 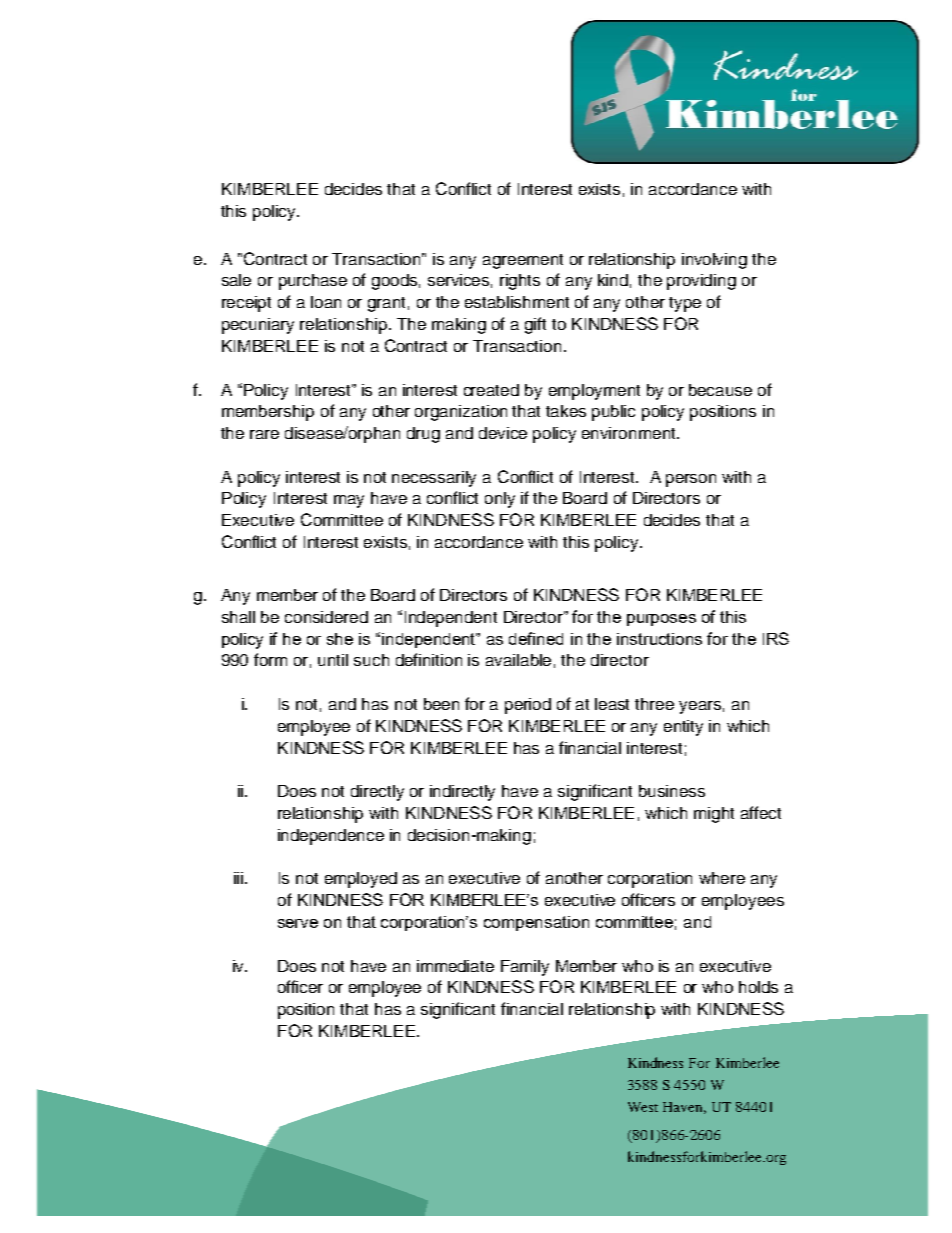 What do you see at coordinates (298, 923) in the document?
I see `serve` at bounding box center [298, 923].
